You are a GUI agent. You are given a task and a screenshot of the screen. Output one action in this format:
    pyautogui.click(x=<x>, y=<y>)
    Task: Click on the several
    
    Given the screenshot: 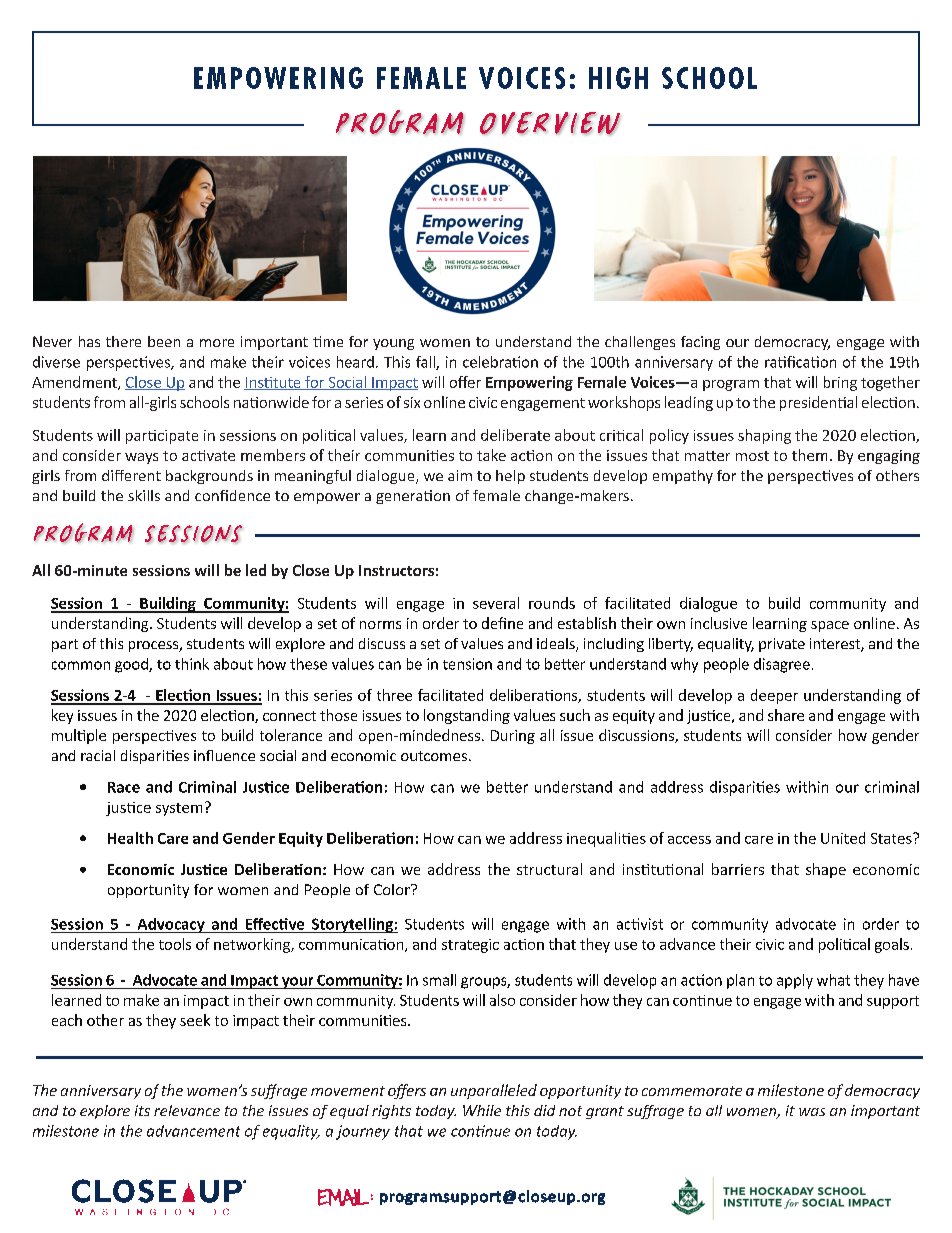 What is the action you would take?
    pyautogui.click(x=496, y=603)
